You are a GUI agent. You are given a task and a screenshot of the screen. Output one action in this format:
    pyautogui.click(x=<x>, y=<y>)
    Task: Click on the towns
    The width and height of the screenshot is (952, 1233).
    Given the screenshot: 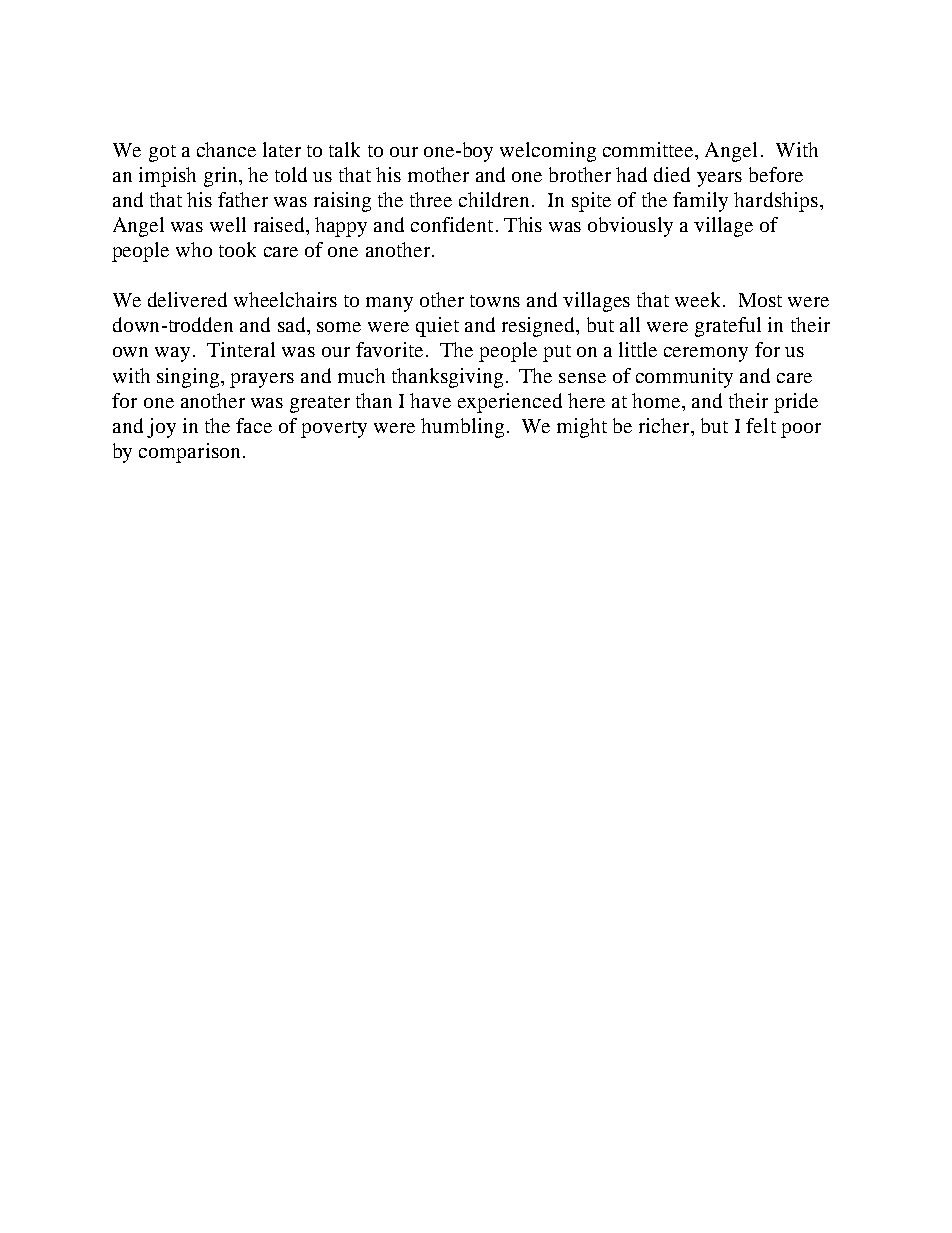 What is the action you would take?
    pyautogui.click(x=495, y=301)
